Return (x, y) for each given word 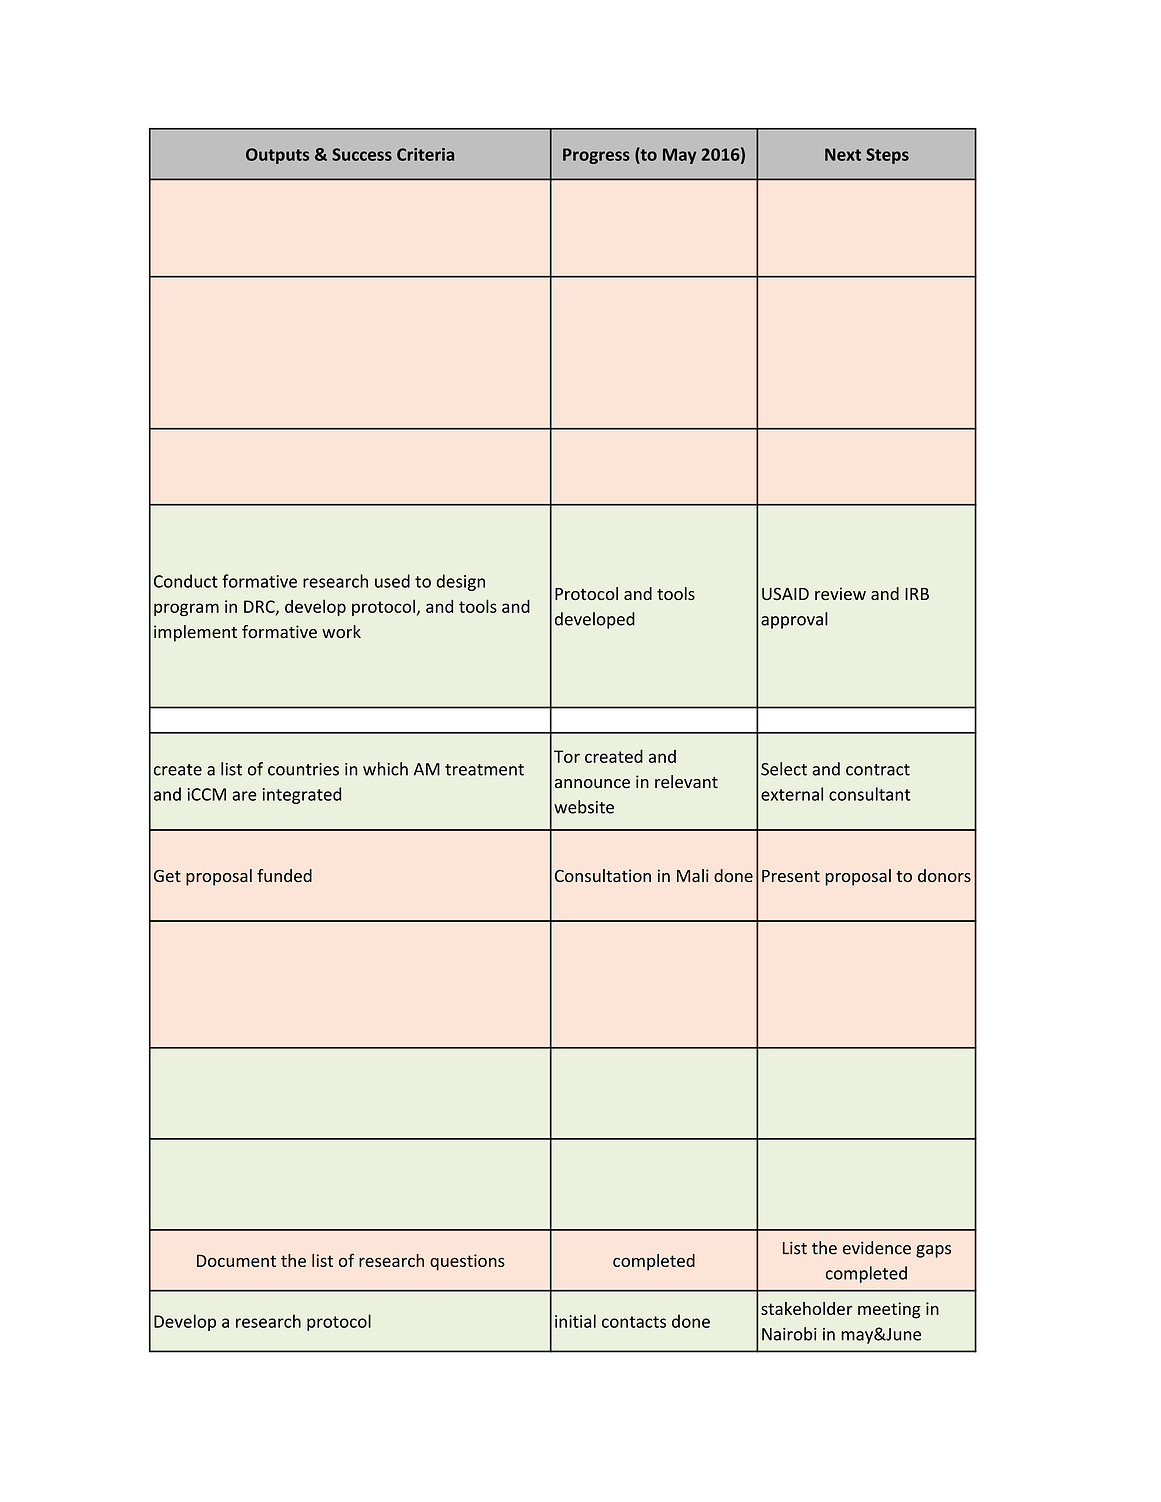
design (460, 582)
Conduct (186, 581)
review (840, 594)
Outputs (277, 156)
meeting (889, 1310)
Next (843, 154)
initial (575, 1321)
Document (236, 1260)
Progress (596, 156)
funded (284, 876)
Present (791, 876)
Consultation (603, 876)
